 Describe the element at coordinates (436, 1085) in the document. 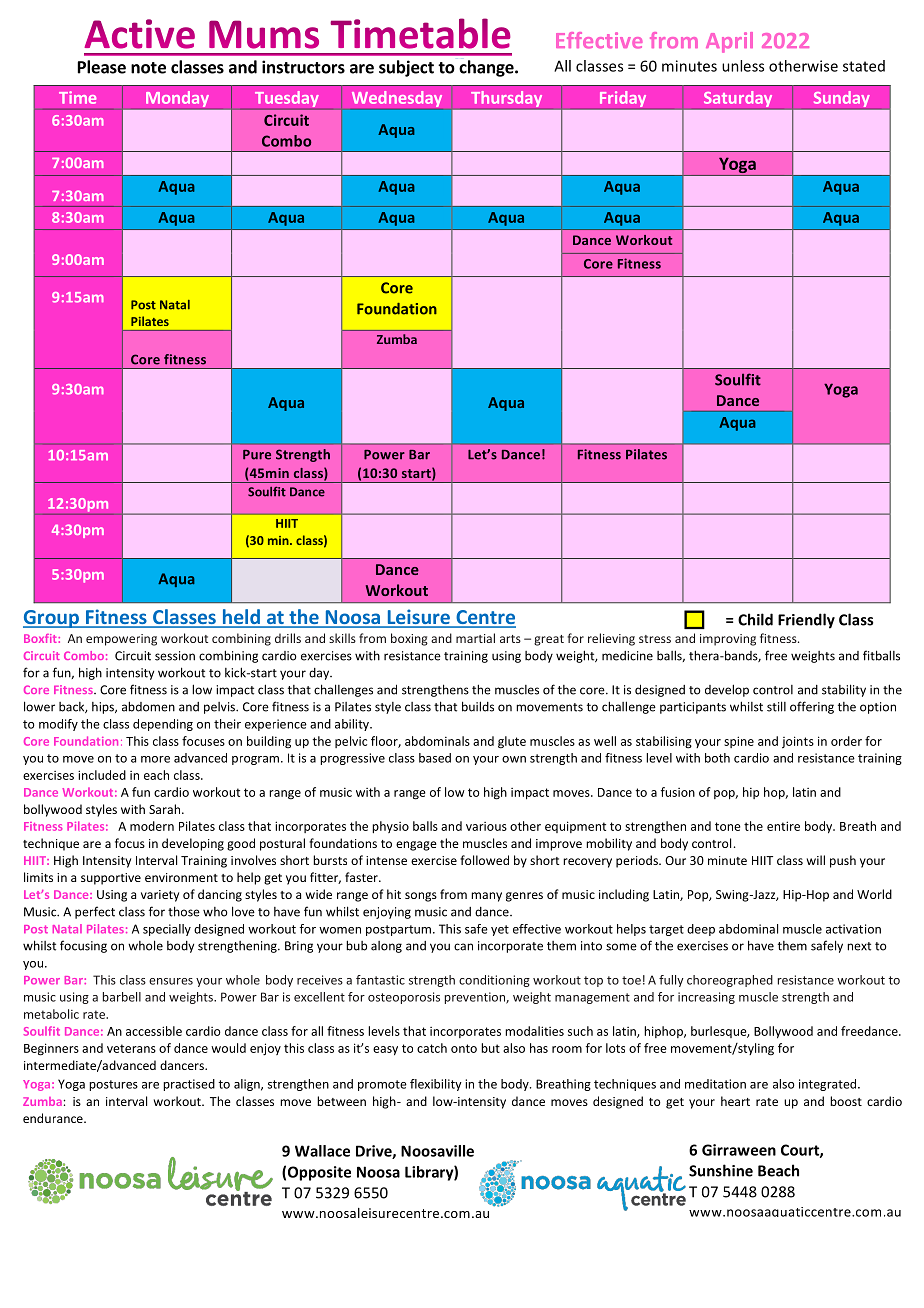

I see `flexibility` at that location.
